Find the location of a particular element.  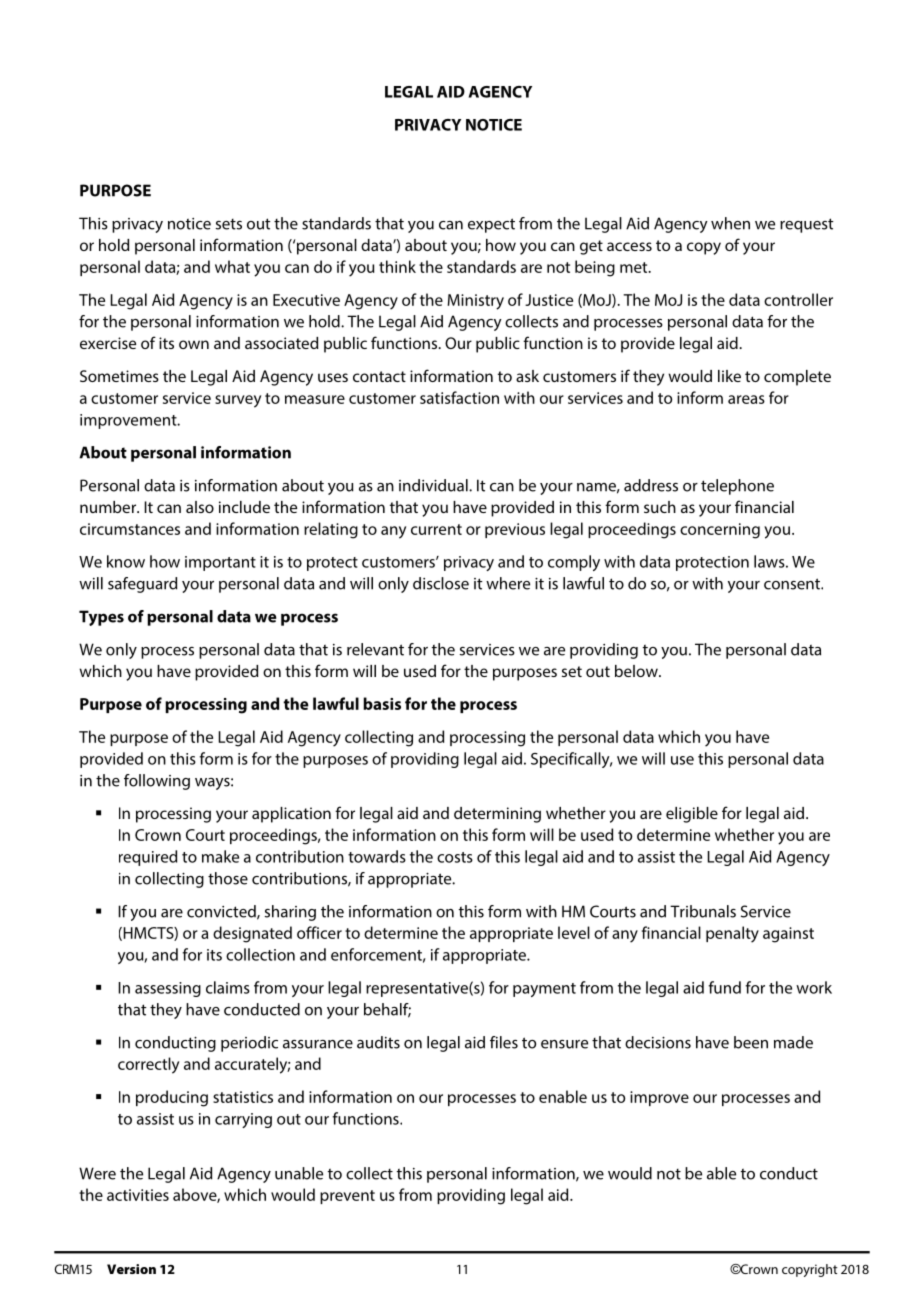

Tribunals is located at coordinates (703, 911).
